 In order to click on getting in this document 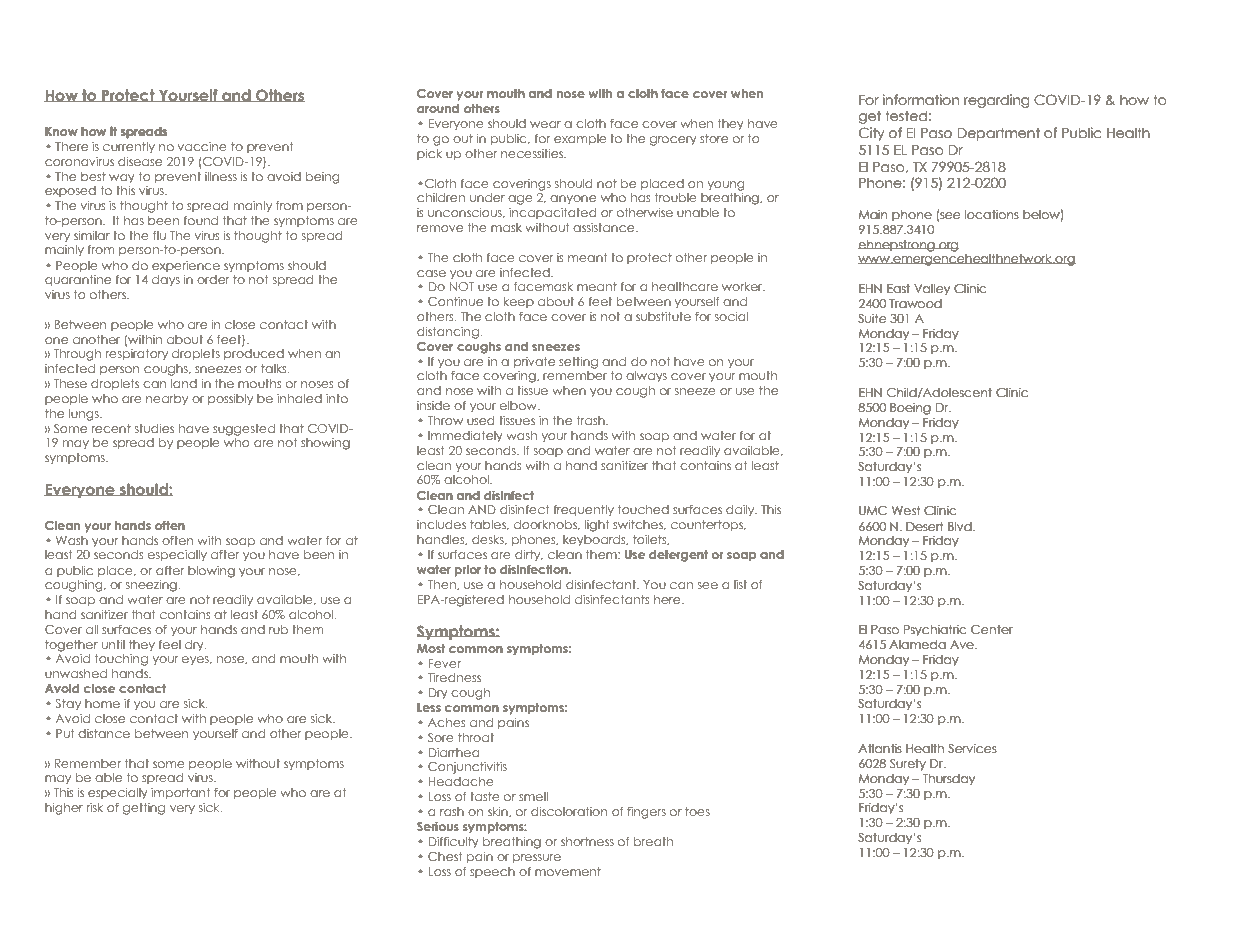, I will do `click(144, 809)`.
